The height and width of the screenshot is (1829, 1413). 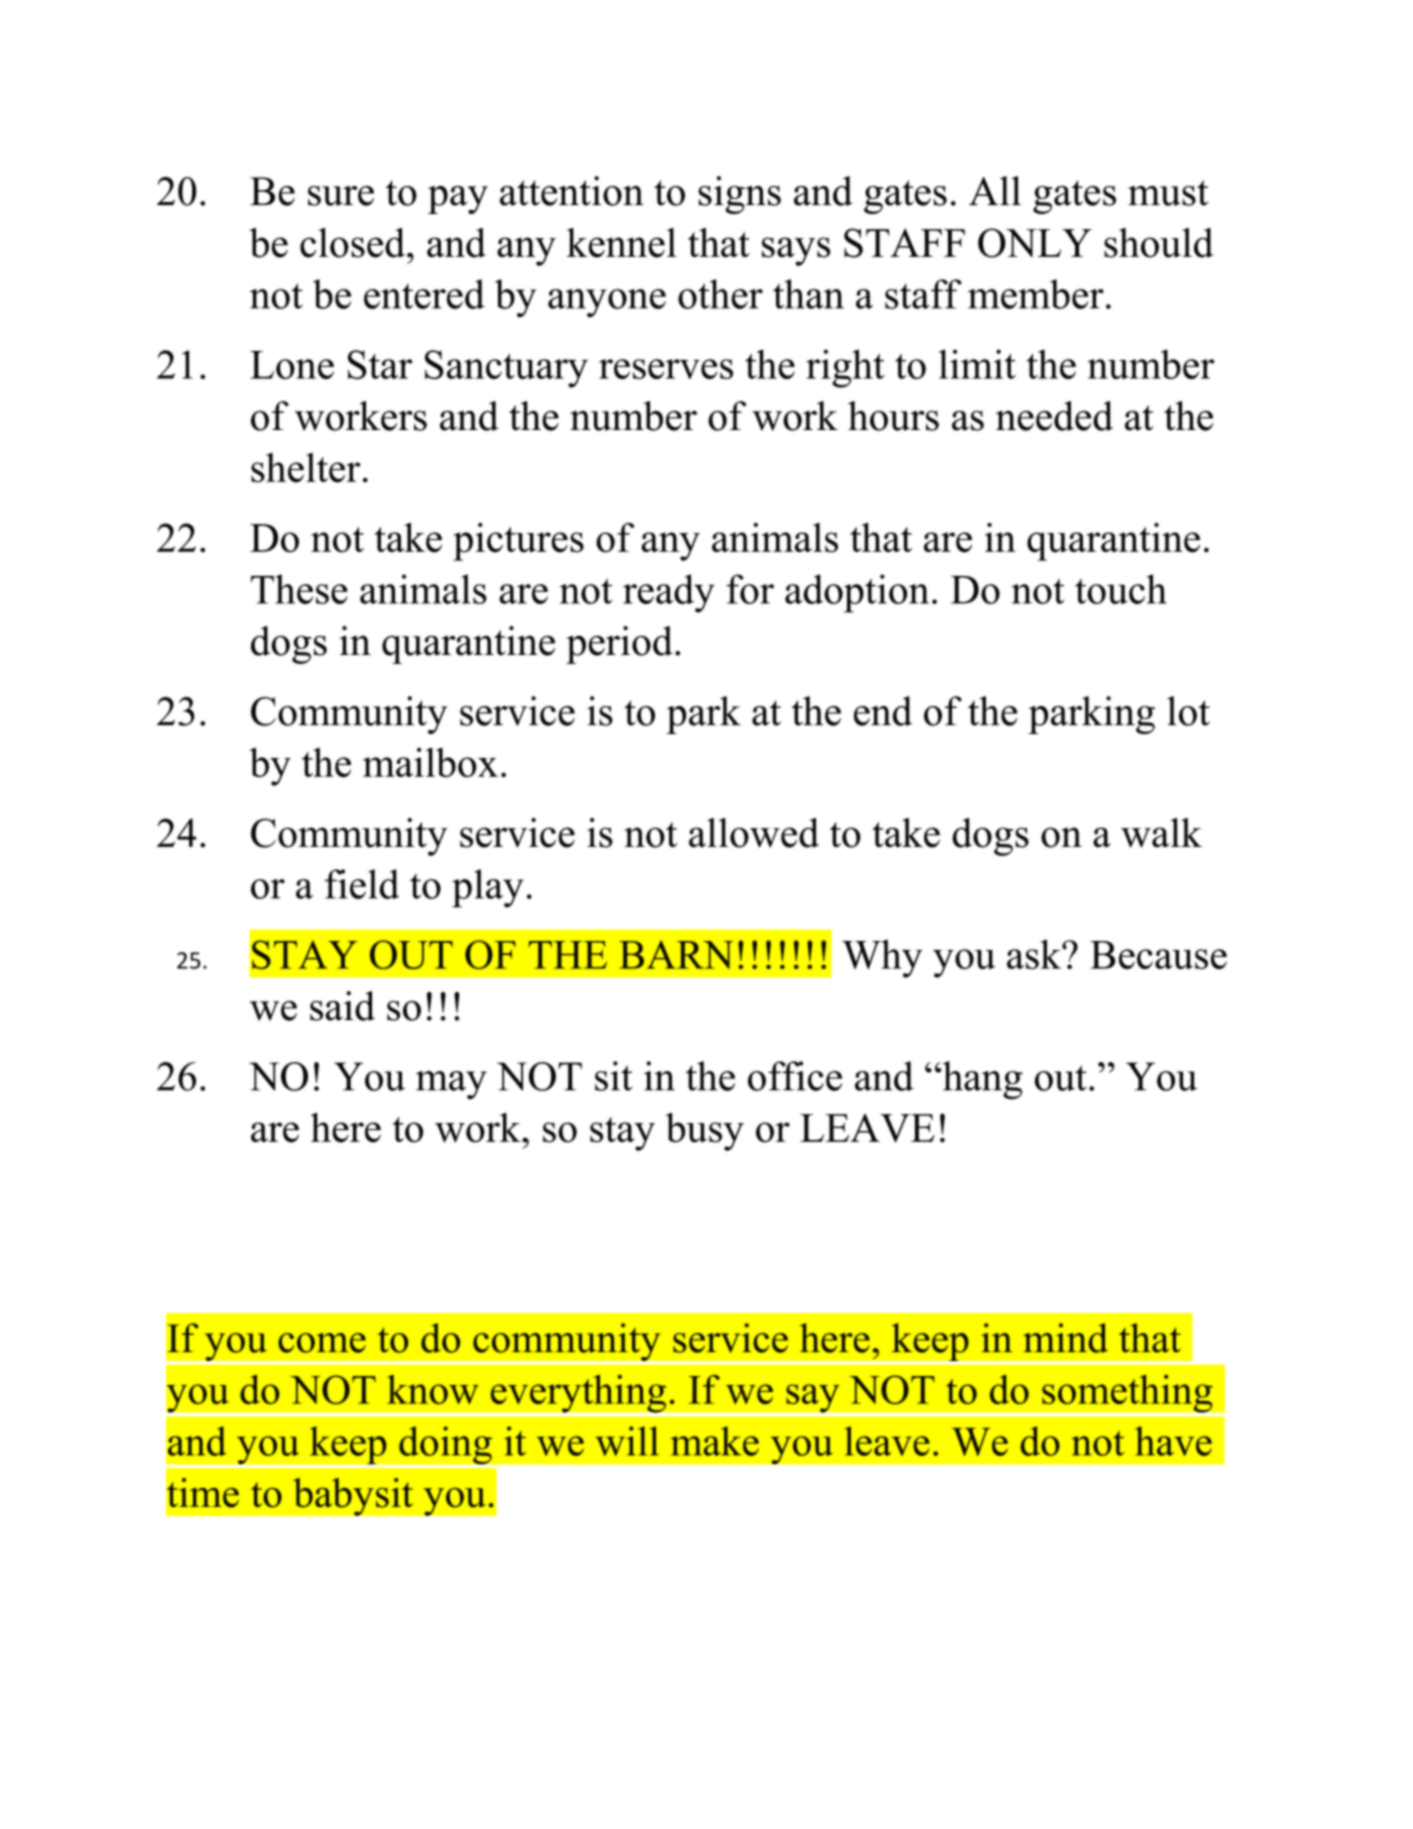 What do you see at coordinates (739, 195) in the screenshot?
I see `signs` at bounding box center [739, 195].
